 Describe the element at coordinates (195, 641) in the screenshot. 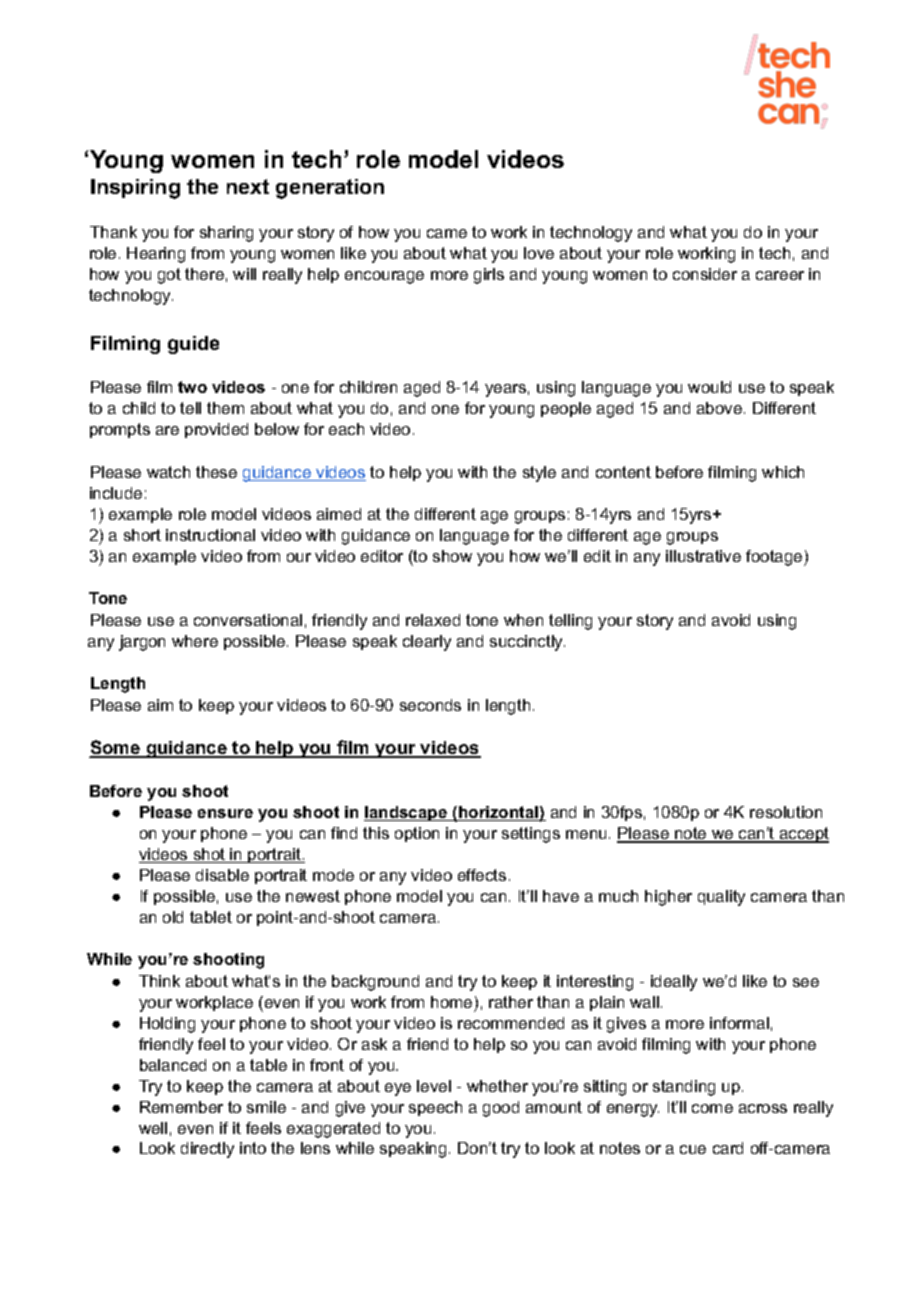

I see `where` at that location.
